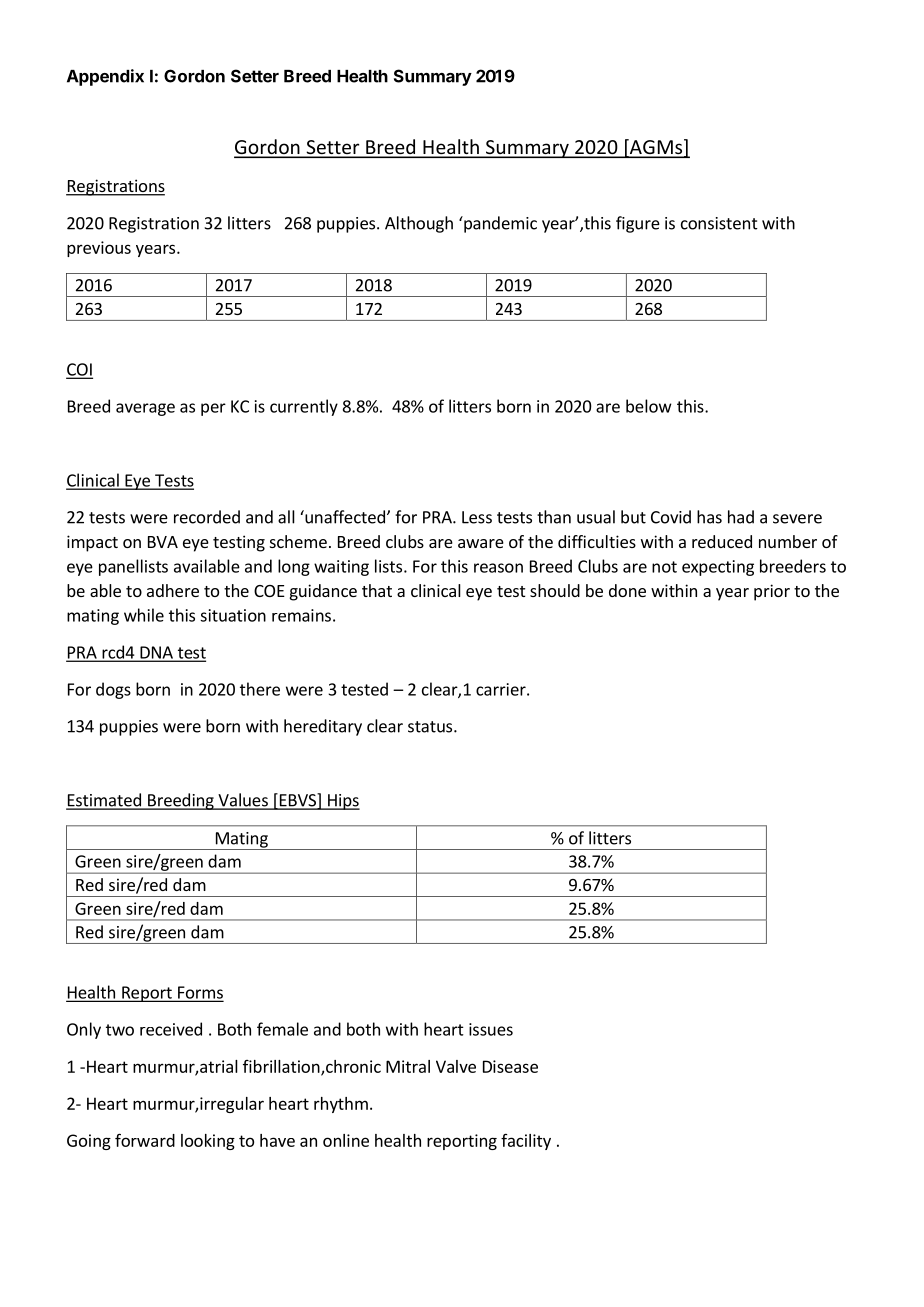  Describe the element at coordinates (718, 568) in the document. I see `expecting` at that location.
